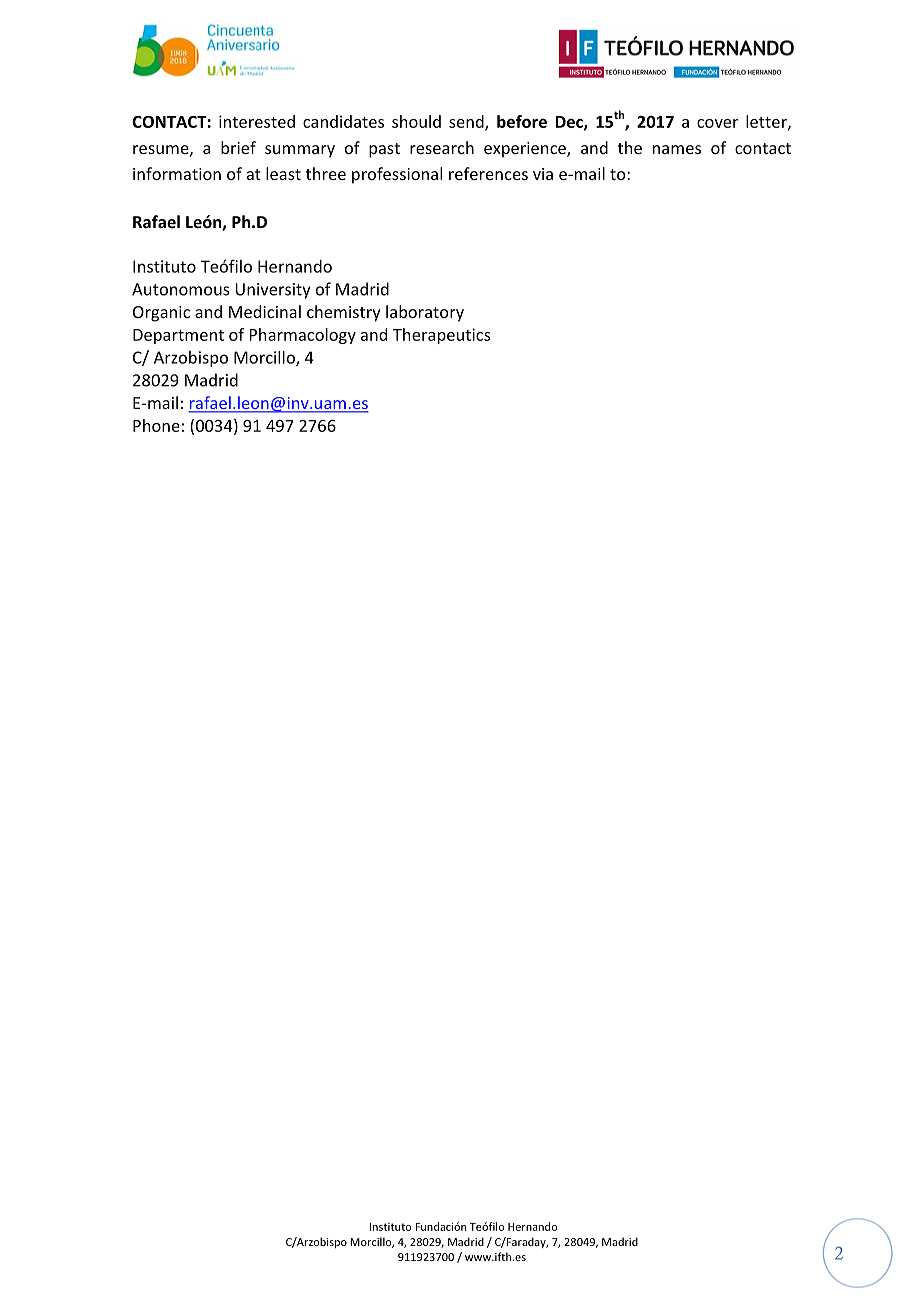 This document has height=1308, width=924. What do you see at coordinates (442, 336) in the document?
I see `Therapeutics` at bounding box center [442, 336].
